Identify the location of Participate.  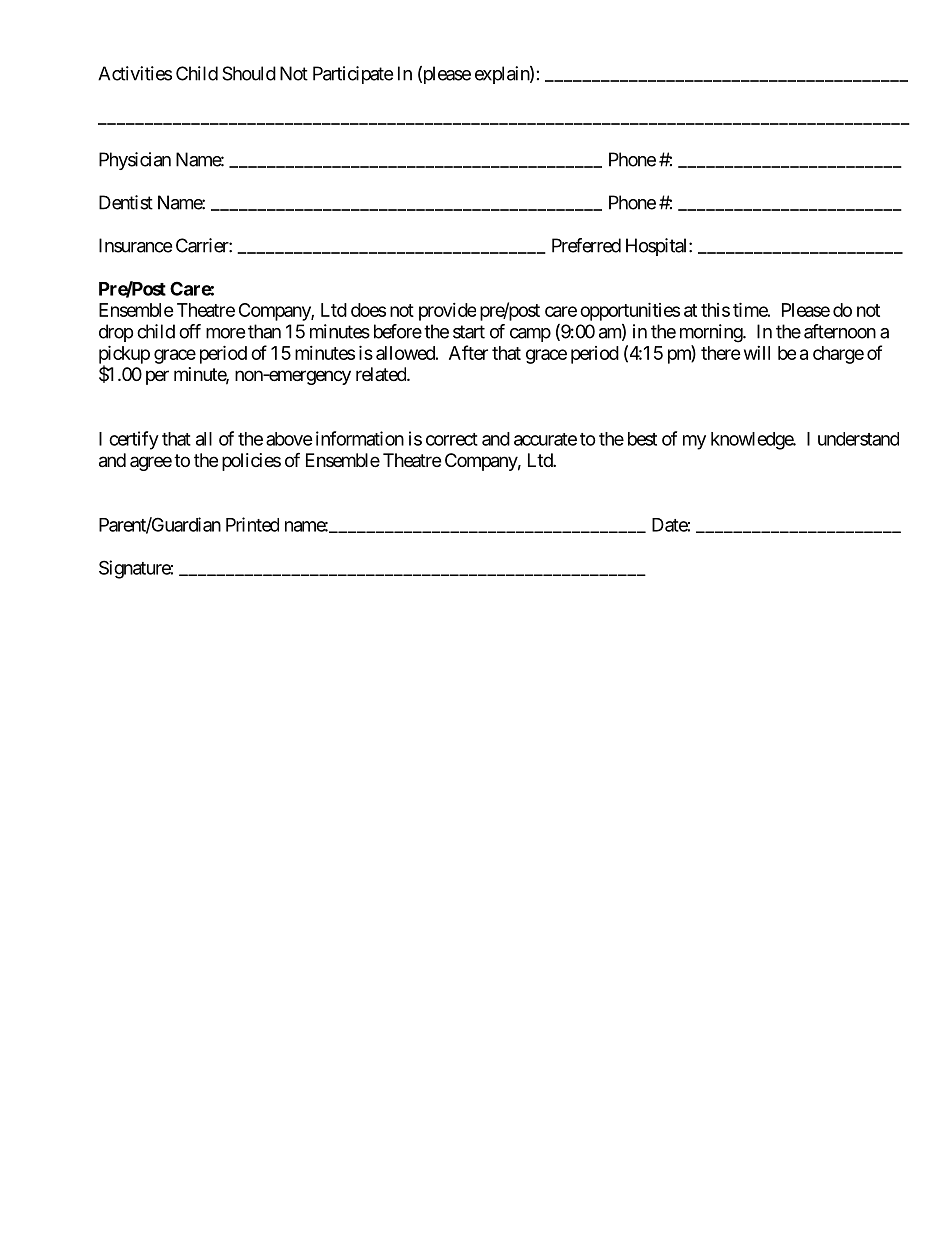
(353, 75).
